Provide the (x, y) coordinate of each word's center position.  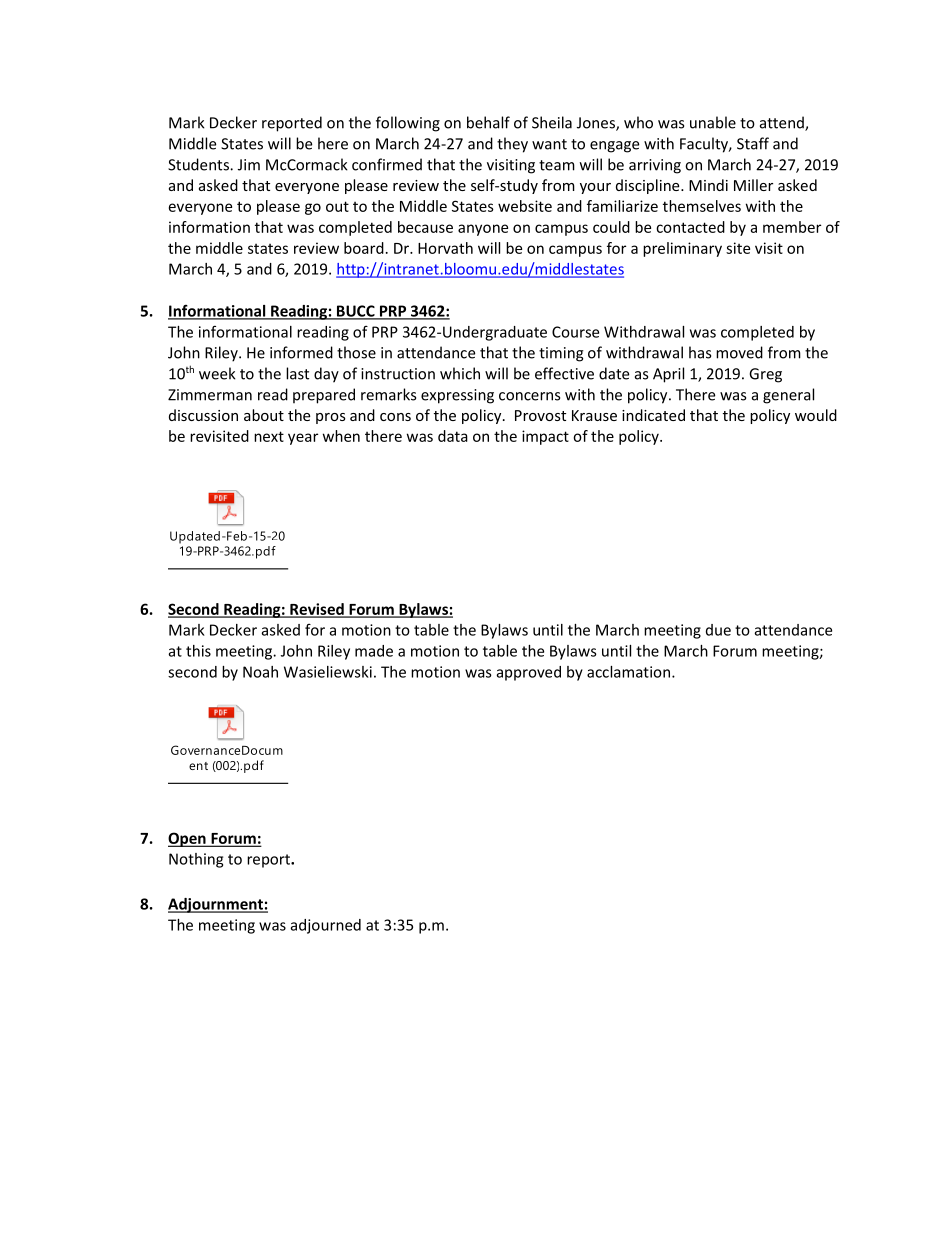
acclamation (628, 672)
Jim (249, 165)
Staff (753, 143)
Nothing (196, 860)
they (512, 145)
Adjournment (216, 905)
